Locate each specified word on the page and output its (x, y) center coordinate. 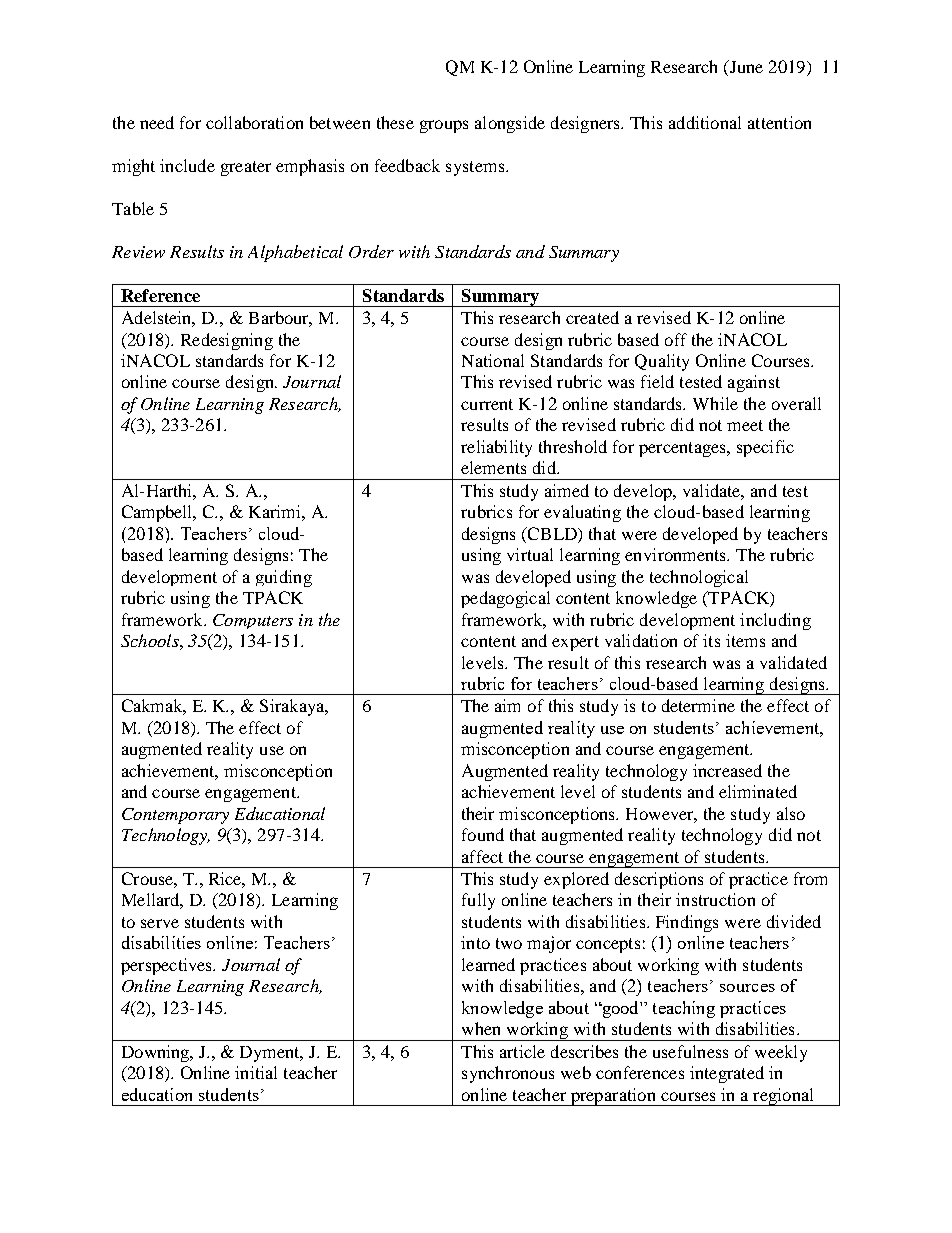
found (483, 834)
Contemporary (175, 816)
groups (444, 126)
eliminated (758, 791)
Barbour (280, 319)
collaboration (254, 122)
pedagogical (505, 599)
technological (699, 578)
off (676, 339)
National (493, 360)
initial (256, 1072)
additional (705, 122)
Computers (253, 621)
